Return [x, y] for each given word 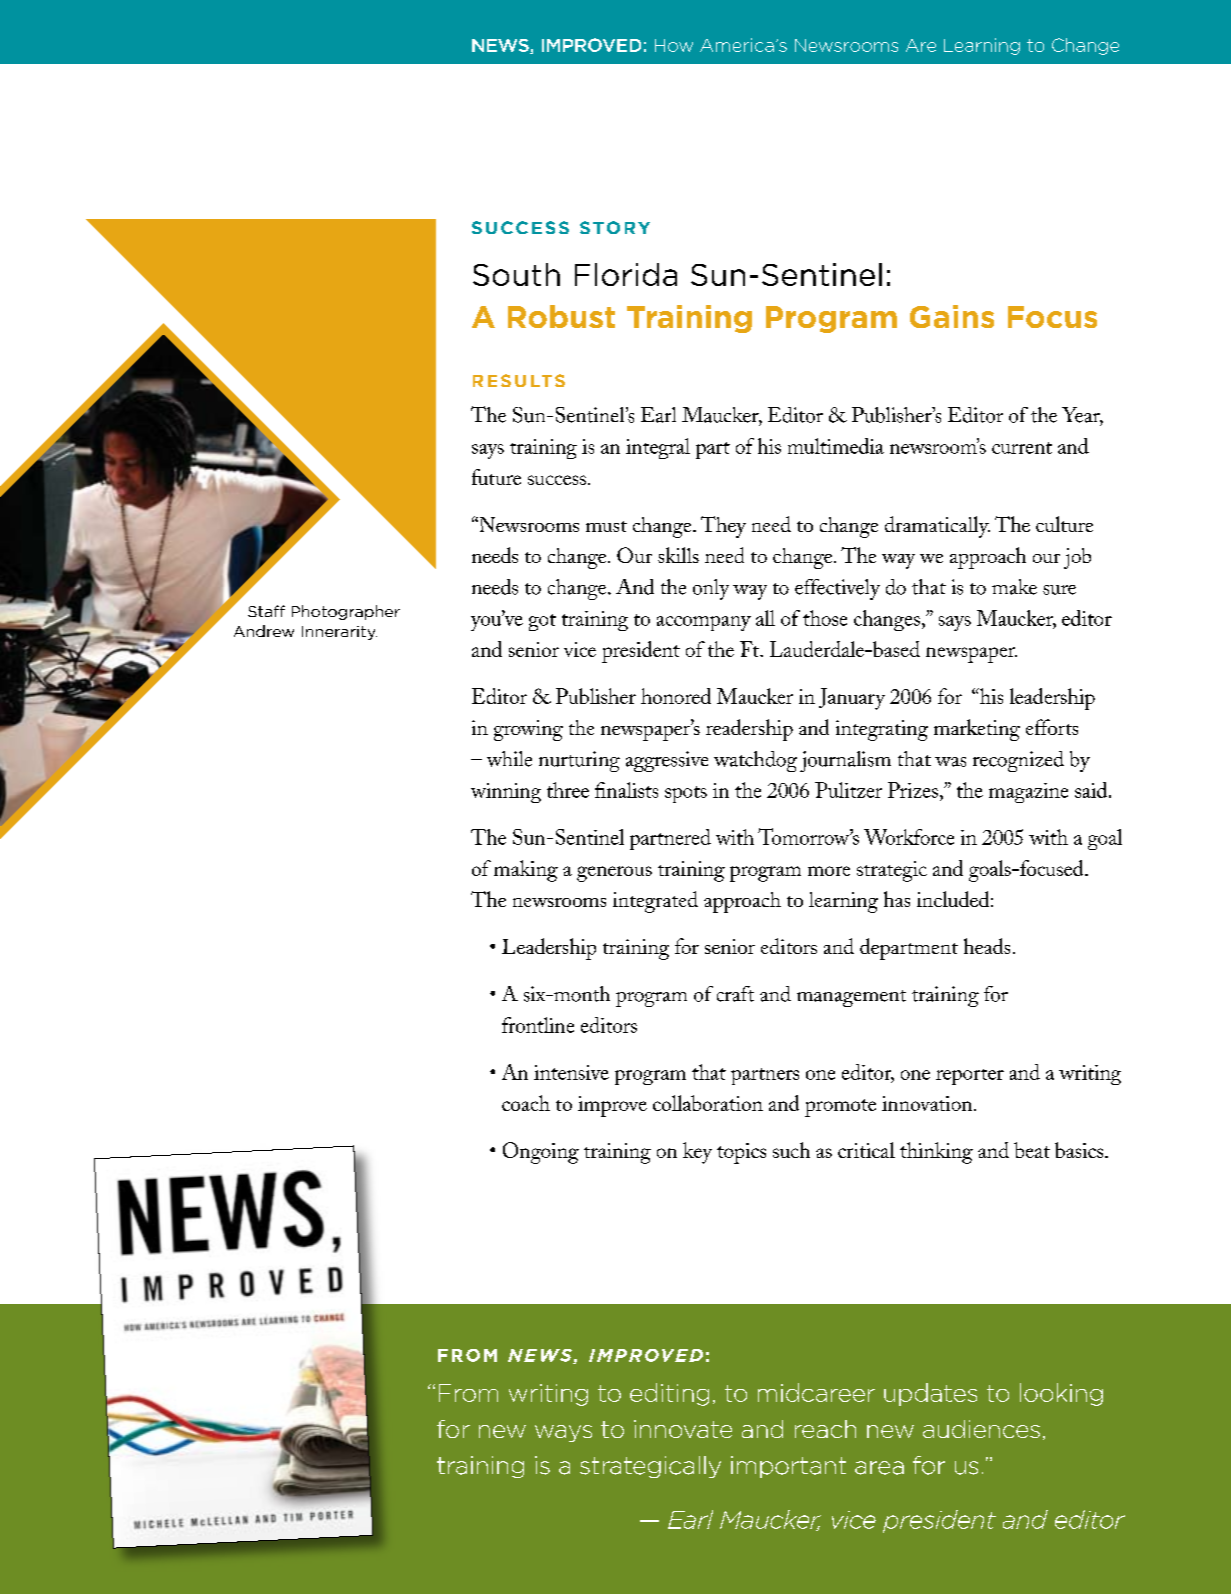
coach [526, 1103]
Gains [952, 316]
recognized [1018, 761]
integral [658, 448]
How [674, 45]
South [516, 274]
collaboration [708, 1103]
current [1022, 448]
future [496, 477]
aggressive [667, 761]
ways [563, 1433]
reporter [970, 1077]
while [509, 759]
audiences [981, 1429]
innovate [683, 1429]
